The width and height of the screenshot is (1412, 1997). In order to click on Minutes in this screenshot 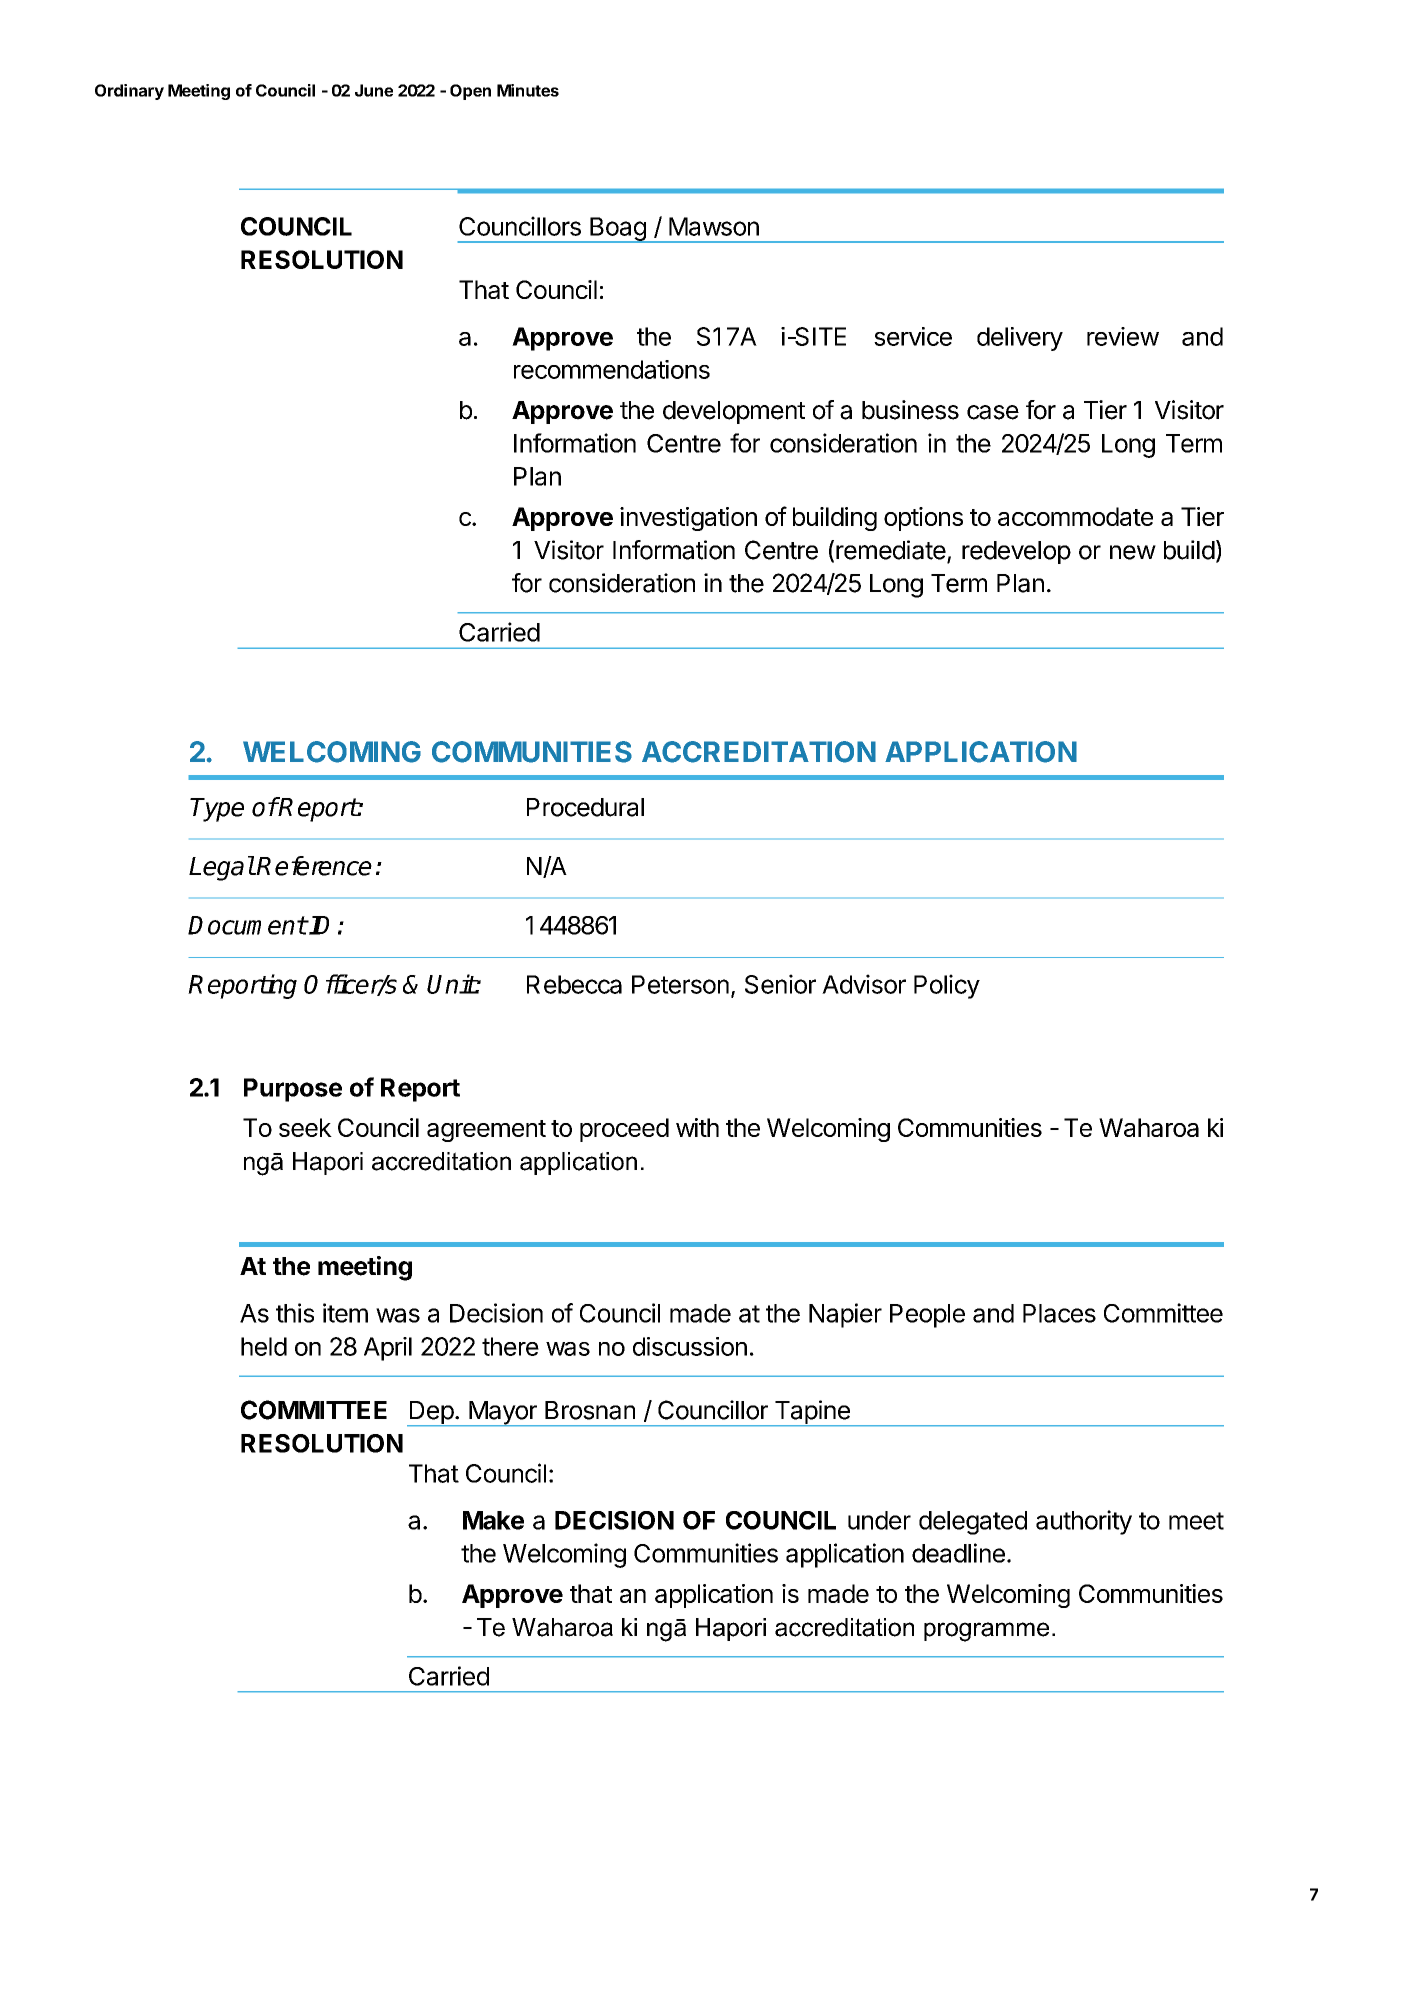, I will do `click(528, 90)`.
